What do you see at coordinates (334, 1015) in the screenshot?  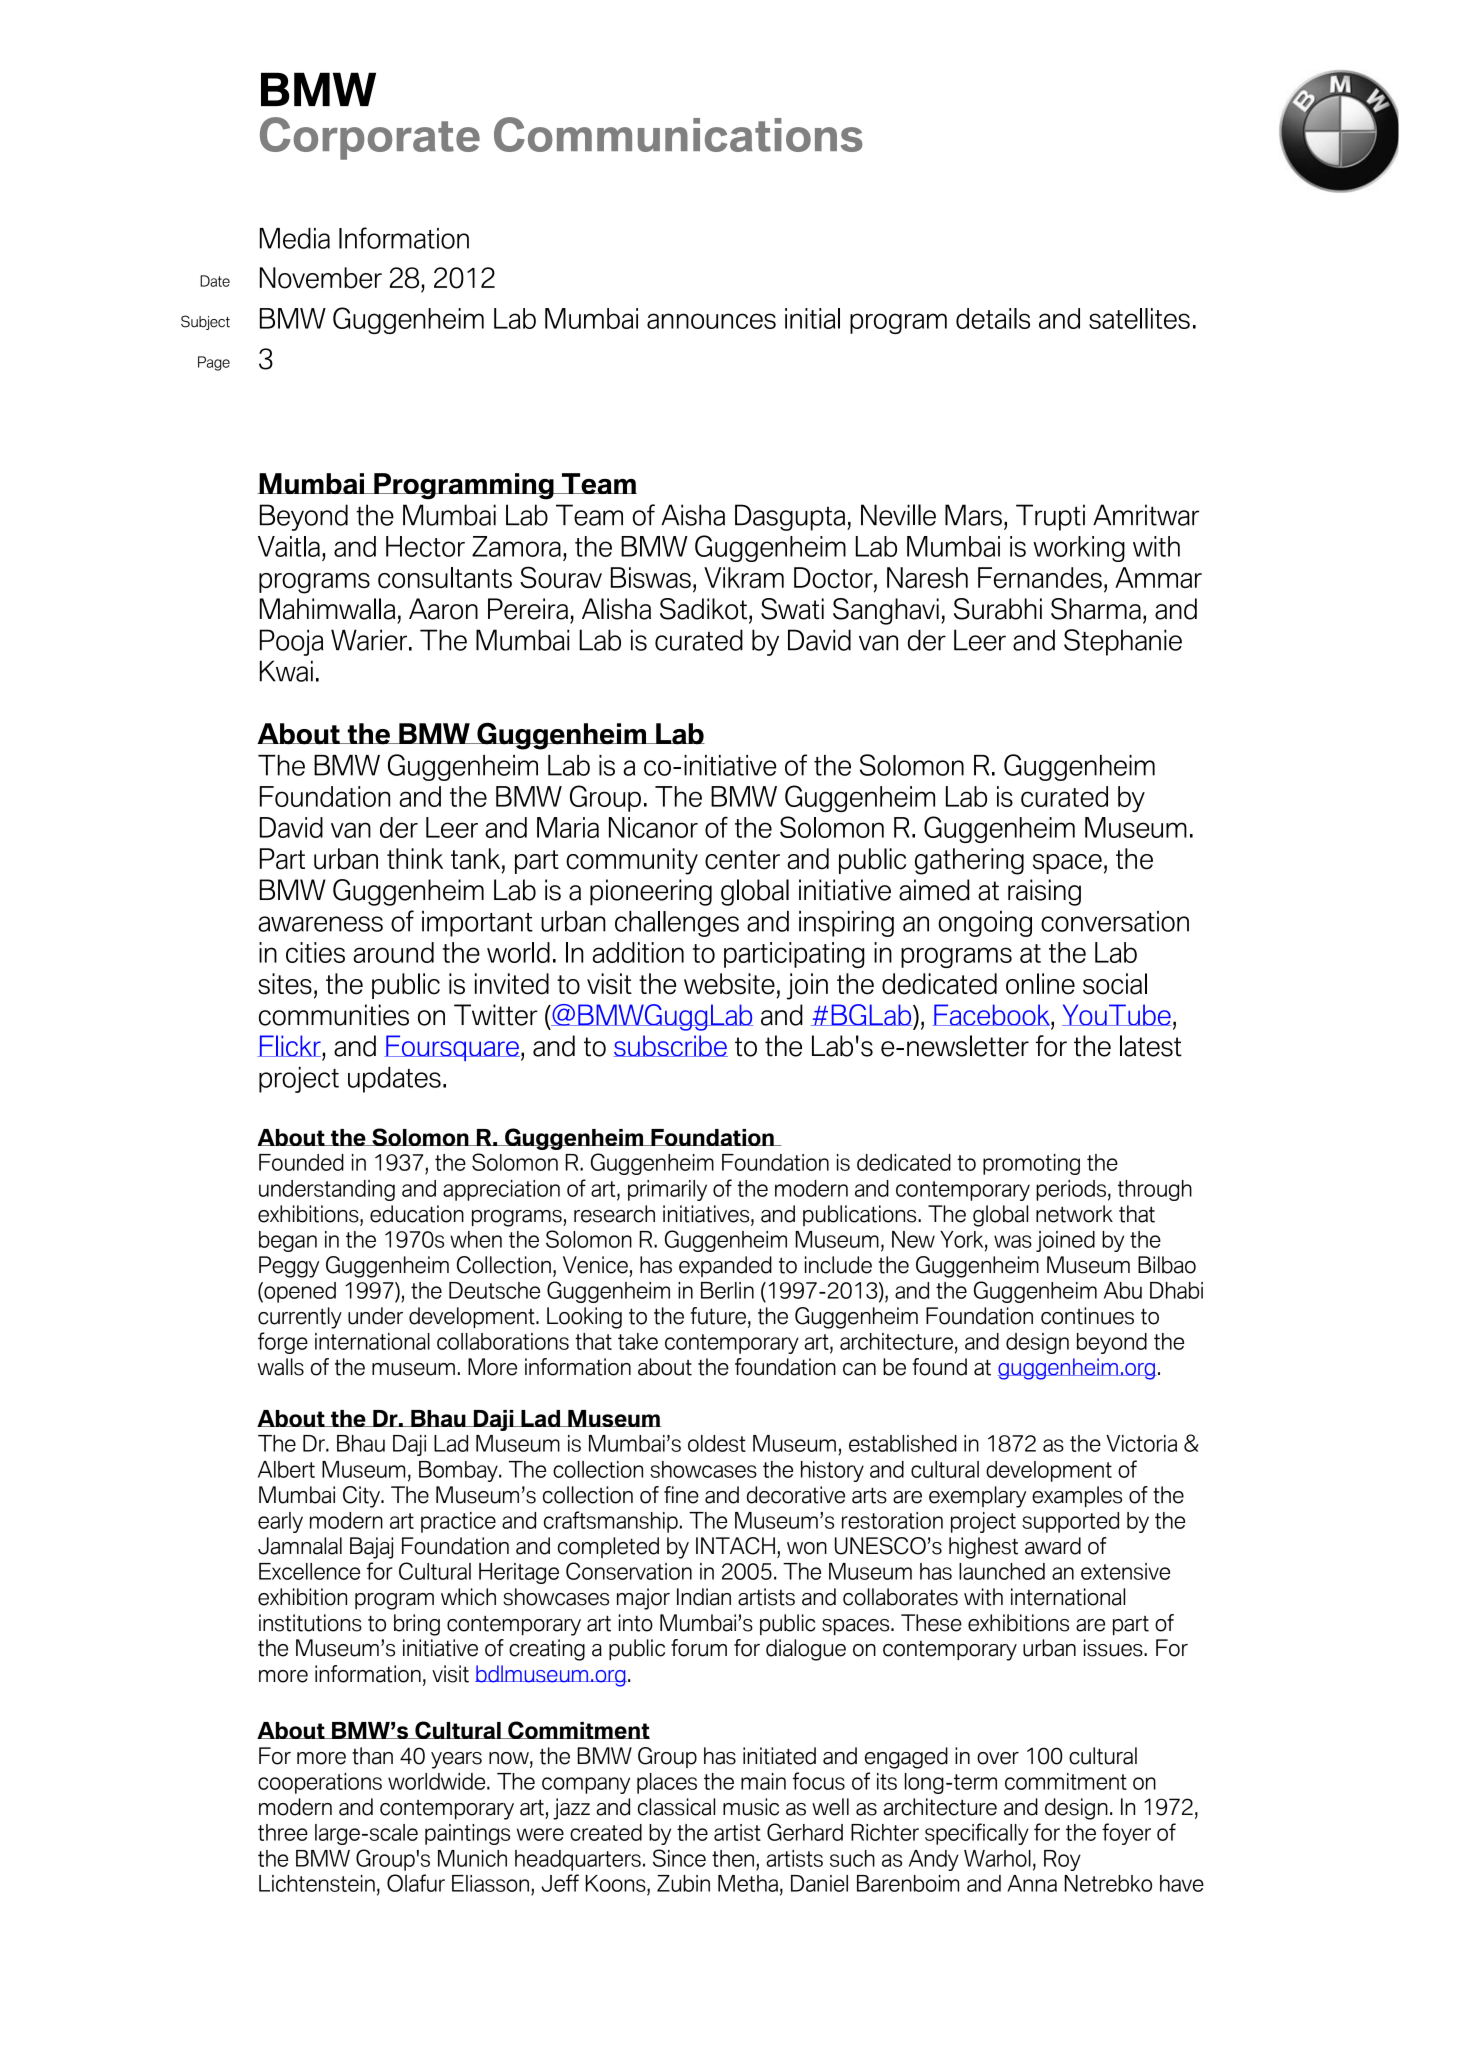 I see `communities` at bounding box center [334, 1015].
